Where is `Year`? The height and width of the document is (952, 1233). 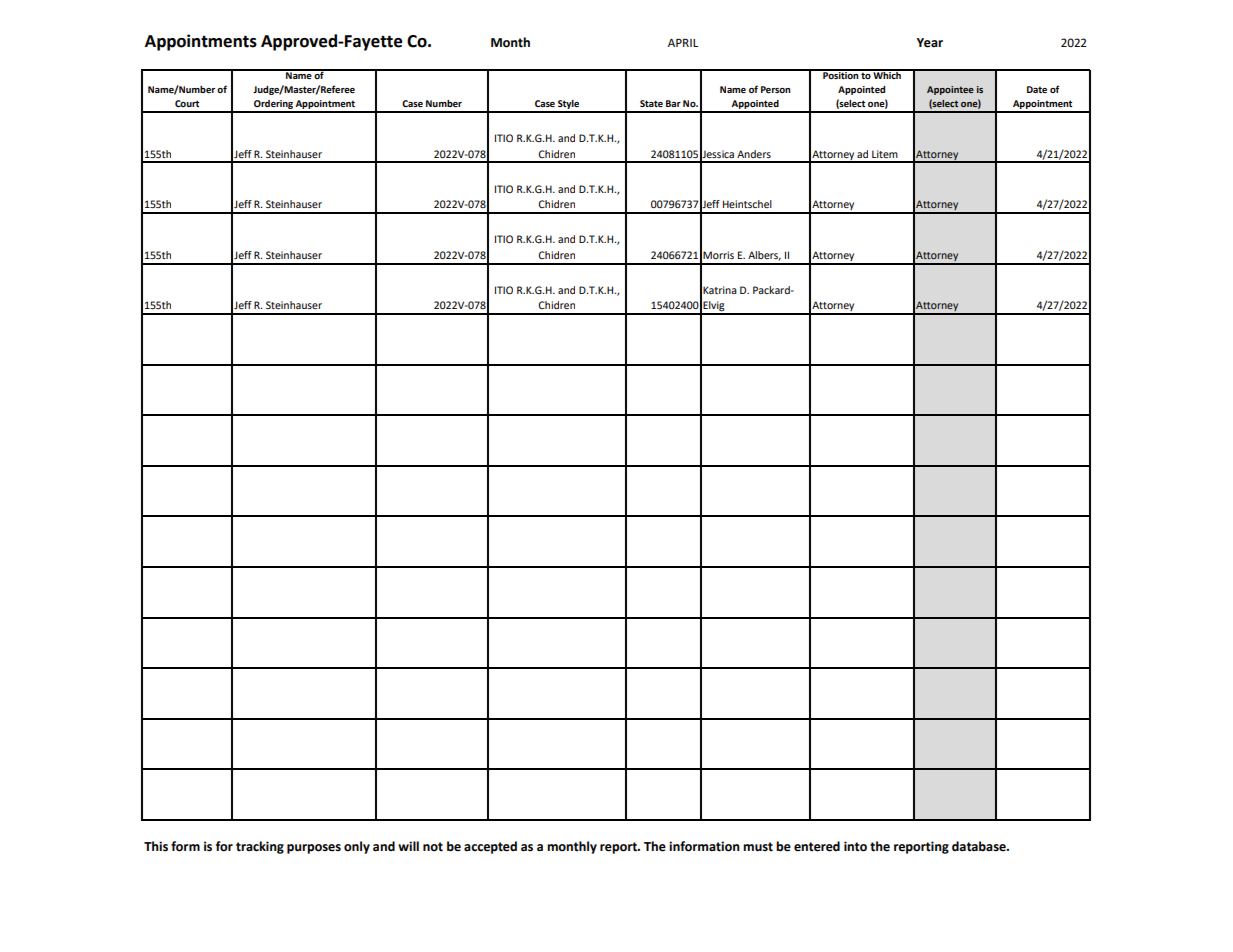 Year is located at coordinates (930, 43).
